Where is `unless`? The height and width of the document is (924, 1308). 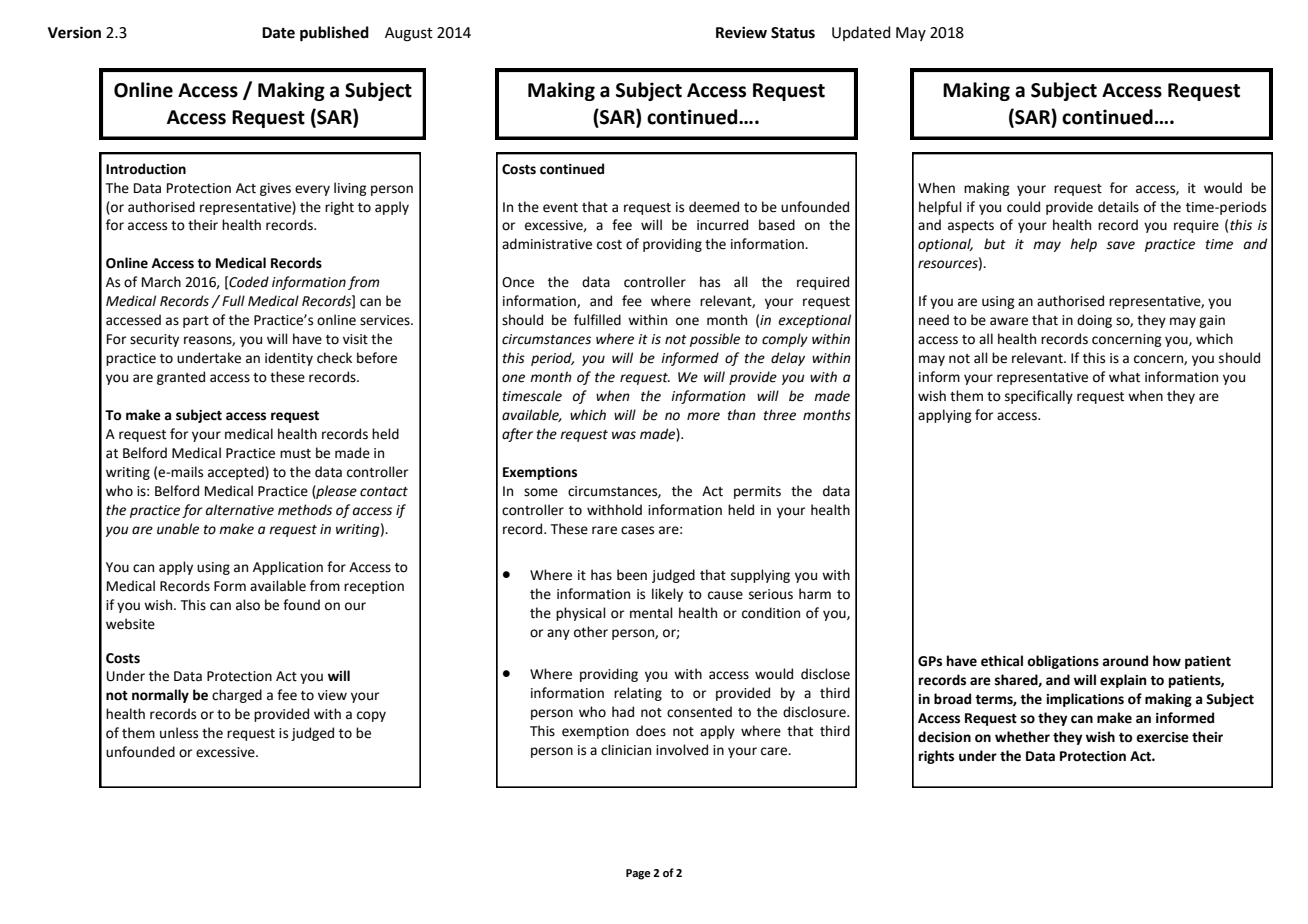 unless is located at coordinates (179, 733).
